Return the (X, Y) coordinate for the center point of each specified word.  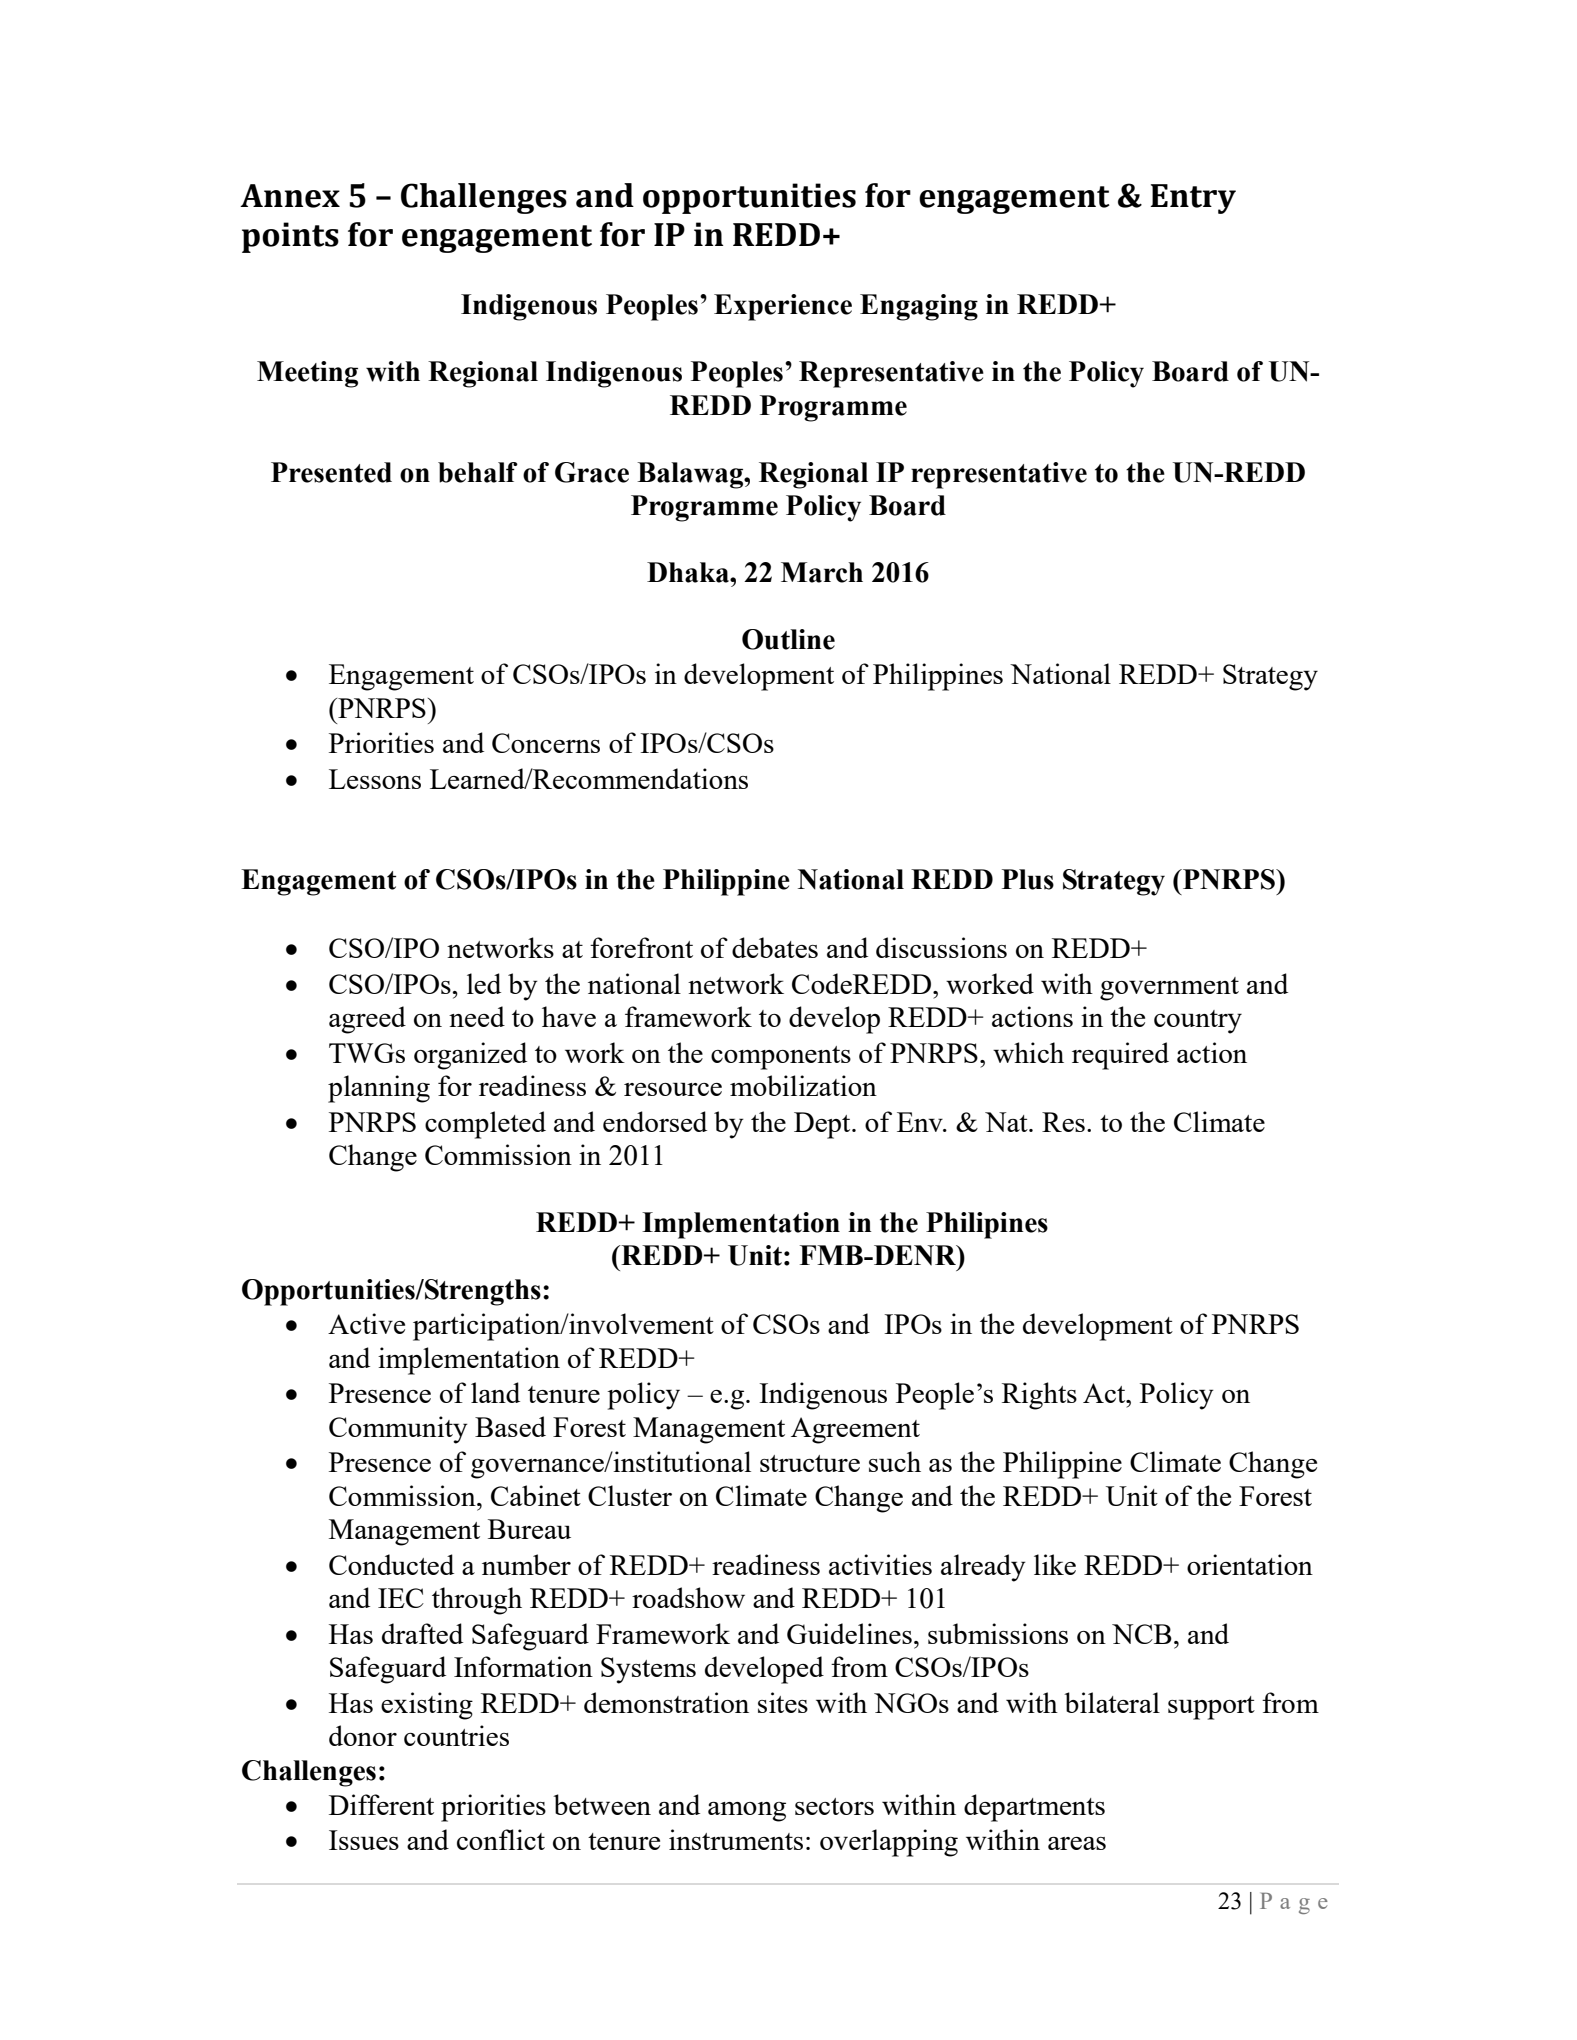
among (747, 1812)
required (1120, 1056)
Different (381, 1804)
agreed (367, 1020)
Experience (783, 307)
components (781, 1058)
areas (1077, 1843)
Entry (1193, 199)
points (290, 237)
